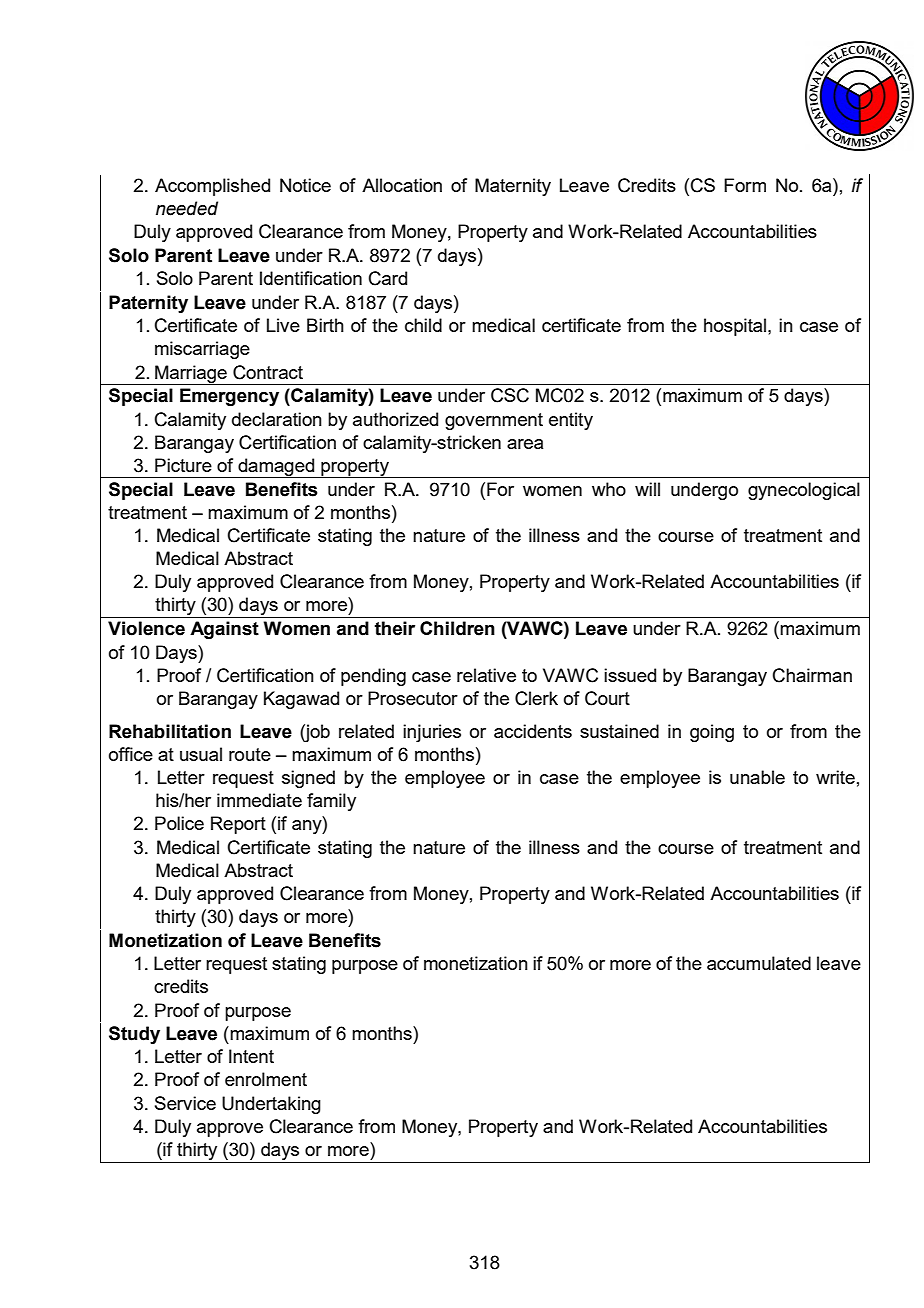 This screenshot has height=1308, width=924. I want to click on Intent, so click(251, 1056).
